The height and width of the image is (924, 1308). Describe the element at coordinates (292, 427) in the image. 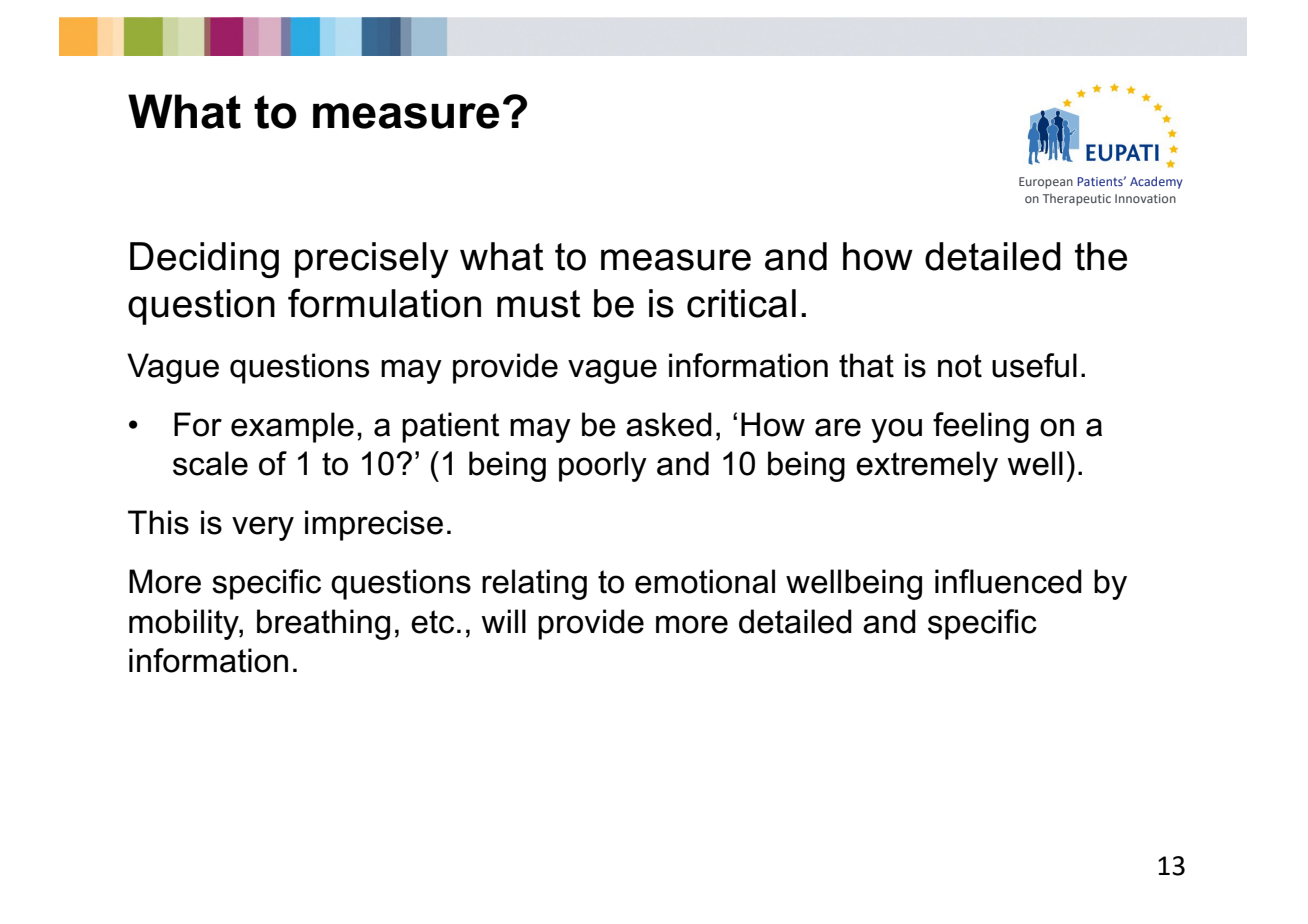

I see `example` at that location.
